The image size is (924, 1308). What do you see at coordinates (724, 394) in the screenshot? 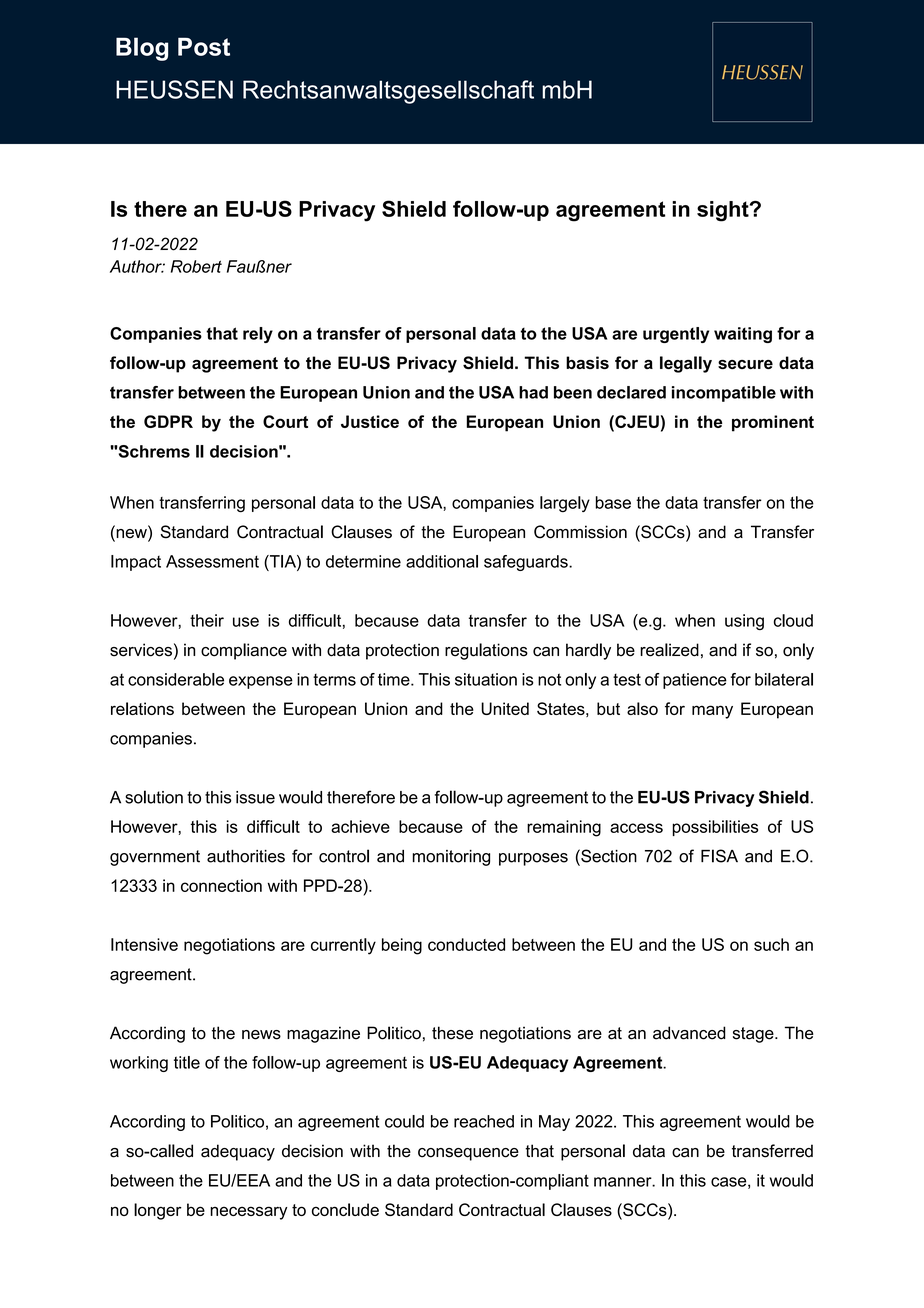
I see `incompatible` at bounding box center [724, 394].
